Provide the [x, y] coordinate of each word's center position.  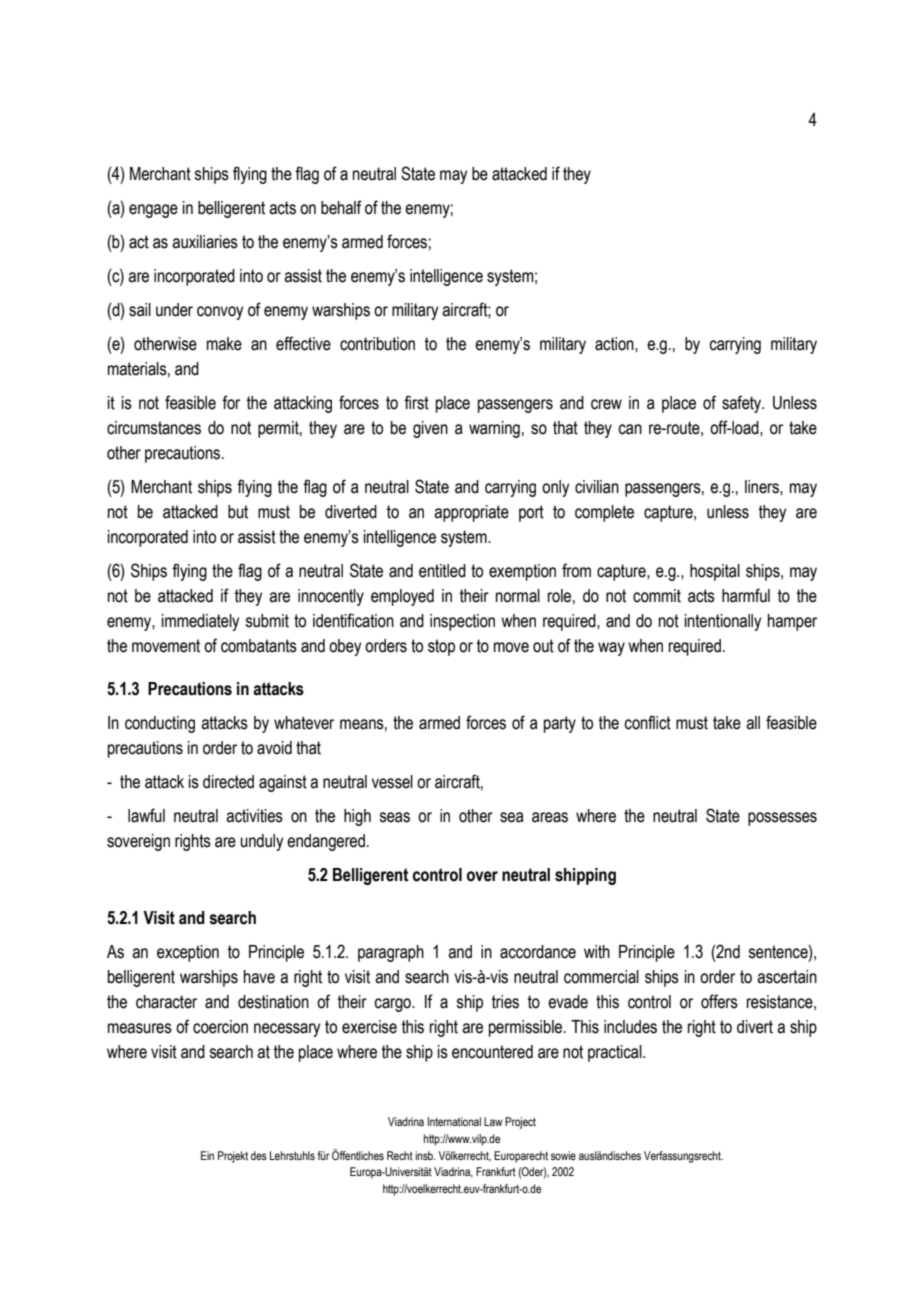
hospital [715, 572]
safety [743, 404]
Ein [207, 1155]
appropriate [471, 513]
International [454, 1121]
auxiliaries [205, 242]
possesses [782, 819]
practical [616, 1053]
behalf [341, 207]
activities [254, 816]
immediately [200, 622]
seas [394, 817]
